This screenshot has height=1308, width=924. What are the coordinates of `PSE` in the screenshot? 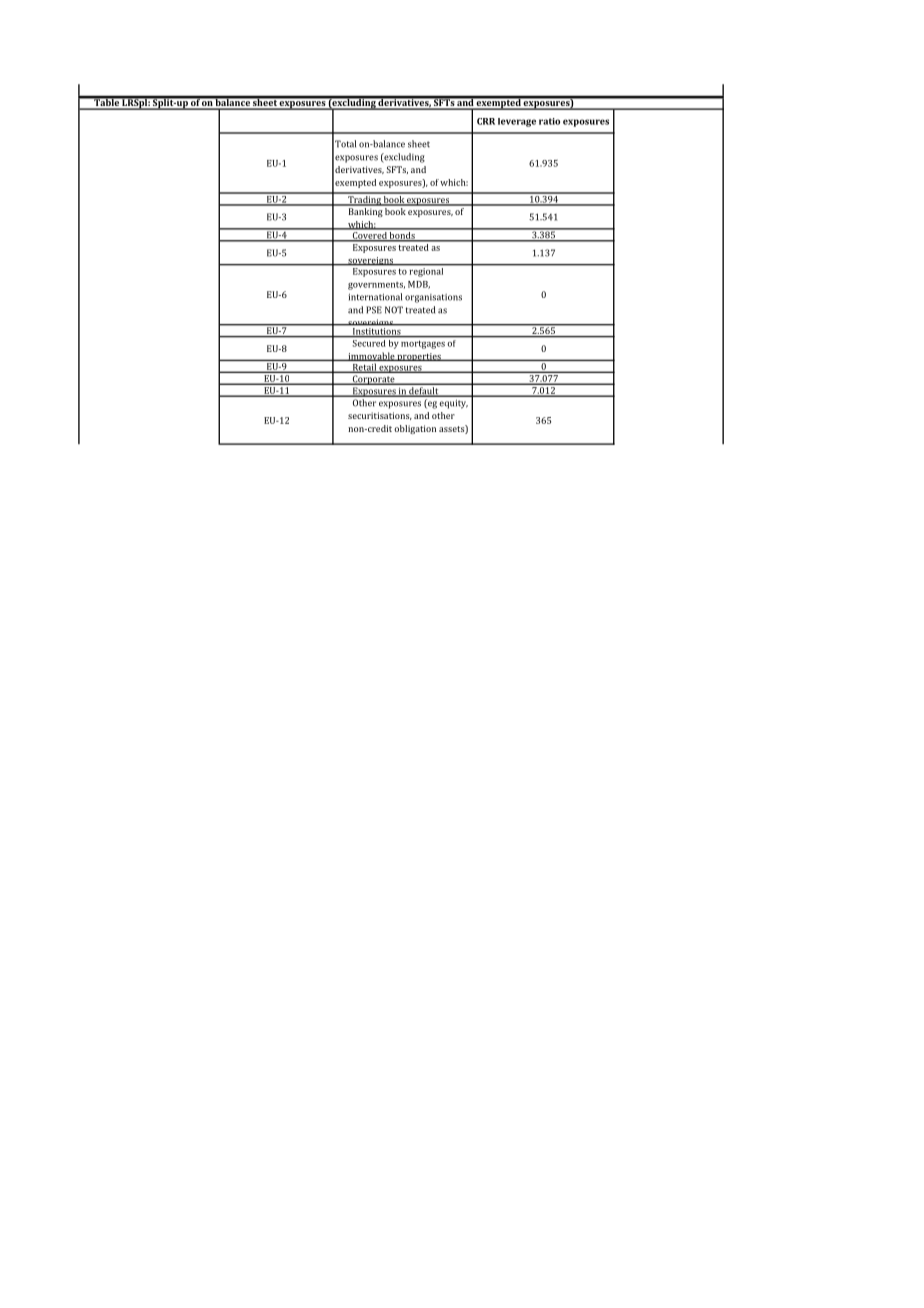 It's located at (374, 310).
